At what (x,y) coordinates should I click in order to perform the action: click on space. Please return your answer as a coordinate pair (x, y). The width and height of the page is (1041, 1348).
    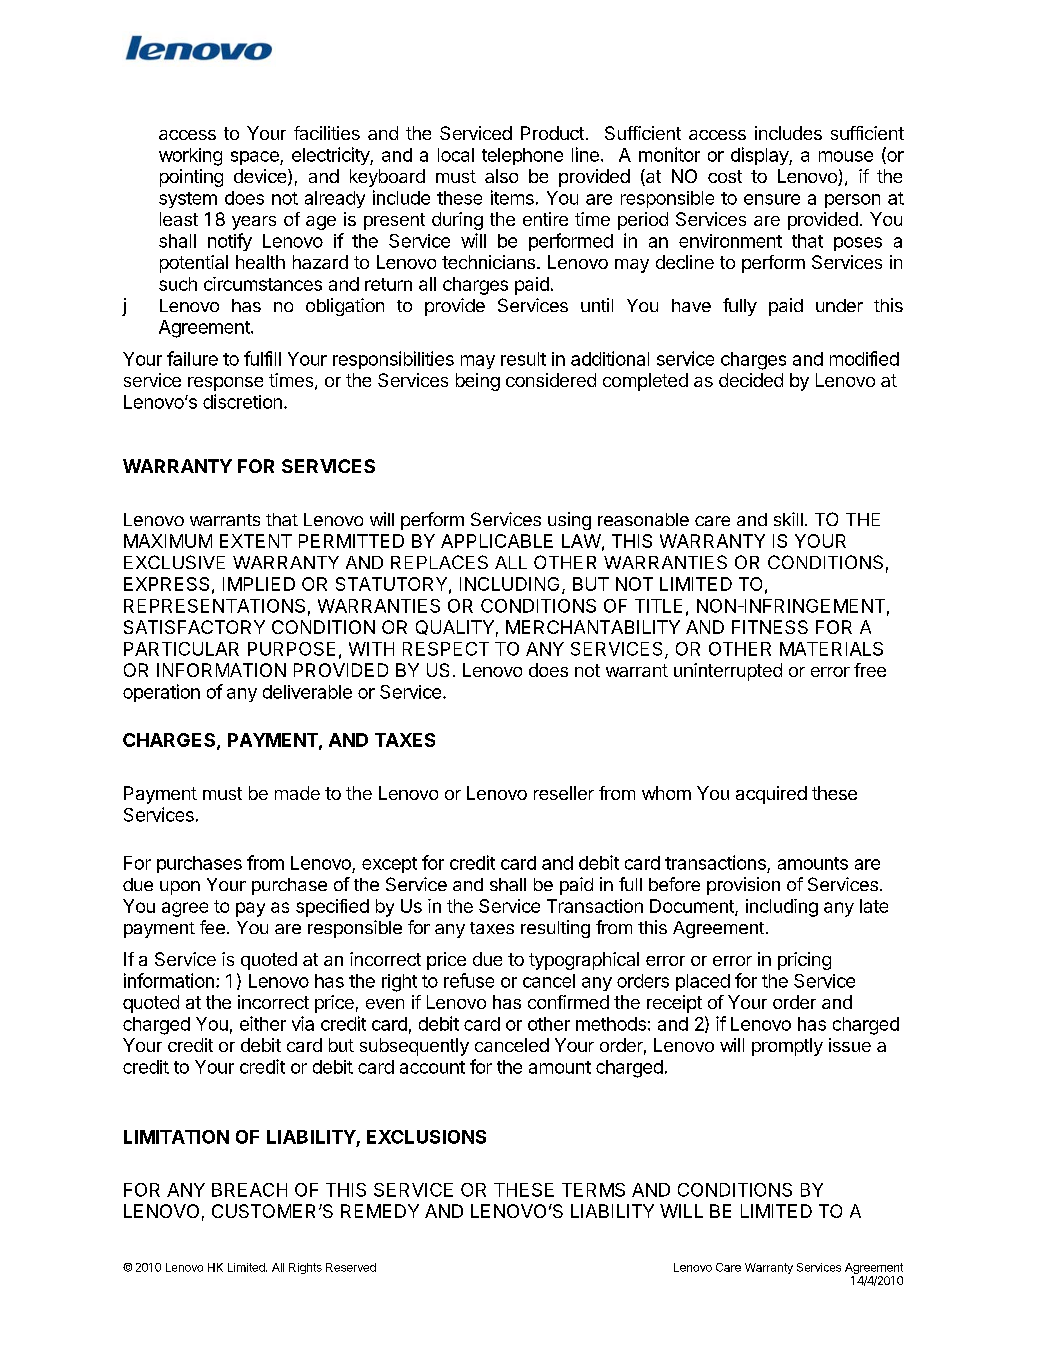
    Looking at the image, I should click on (256, 158).
